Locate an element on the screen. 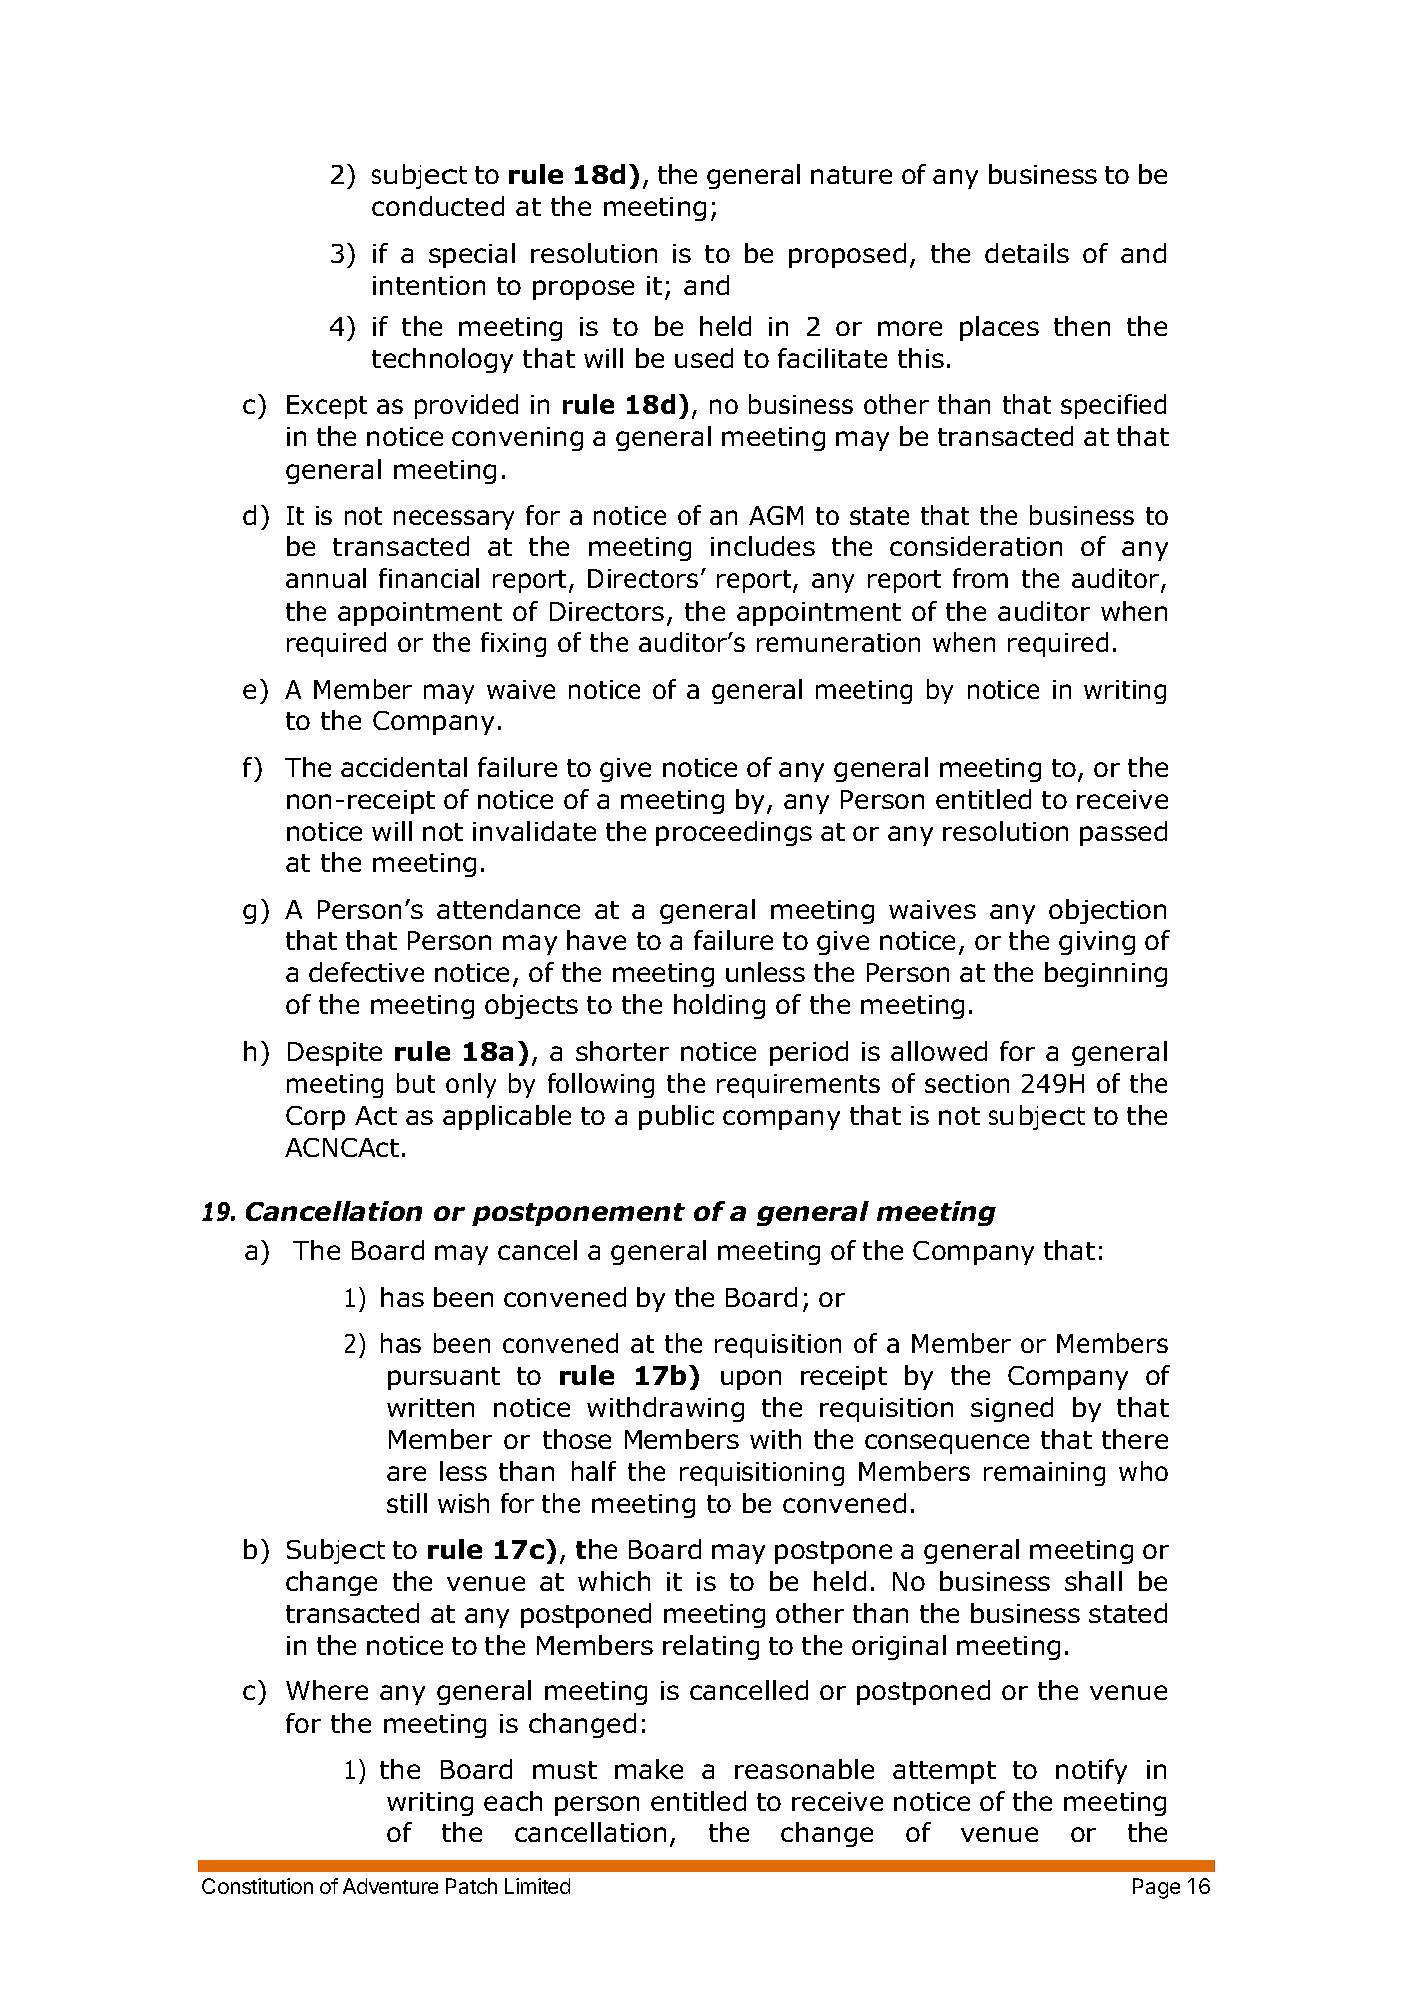  accidental is located at coordinates (404, 767).
